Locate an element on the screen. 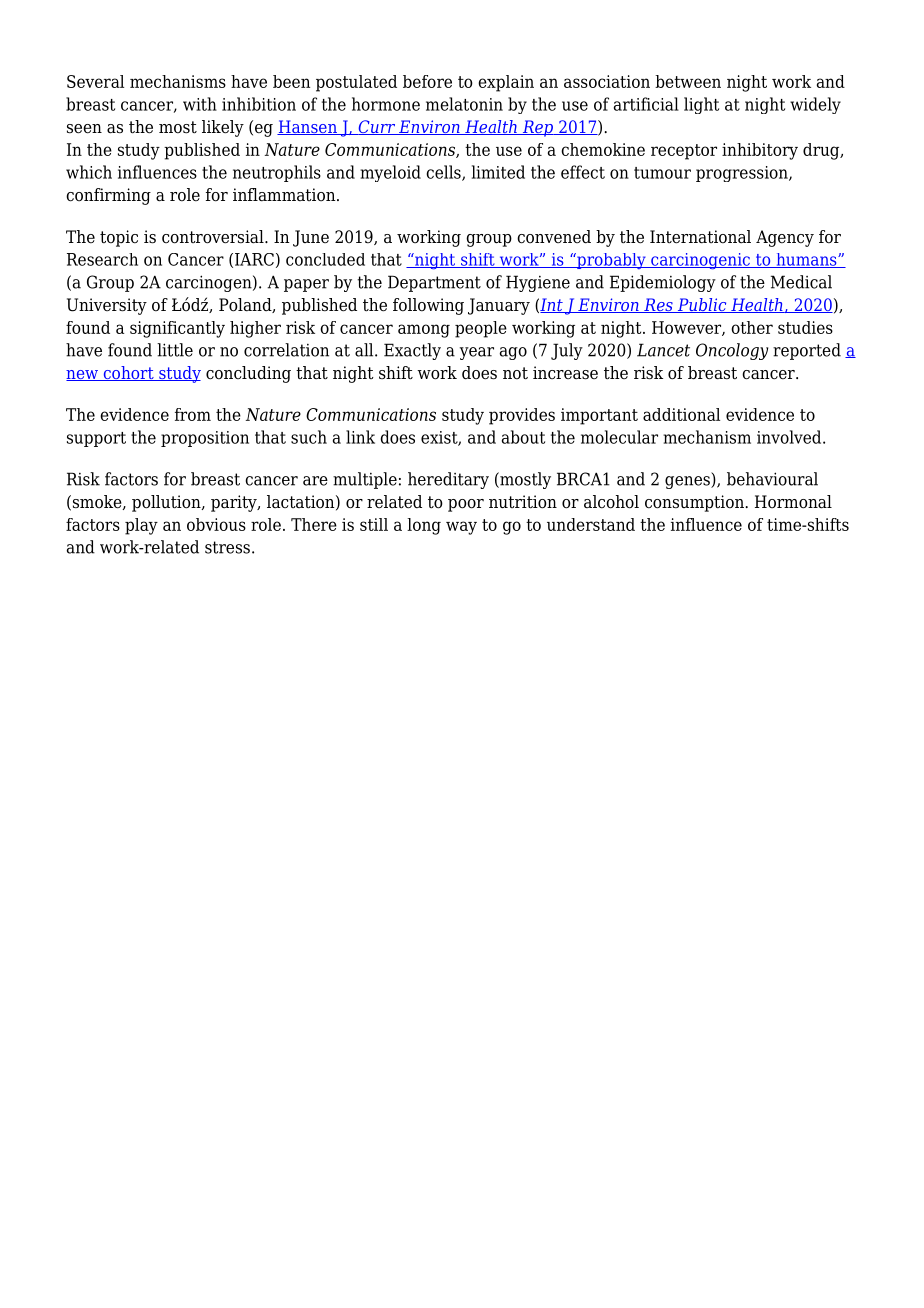  way is located at coordinates (461, 528).
